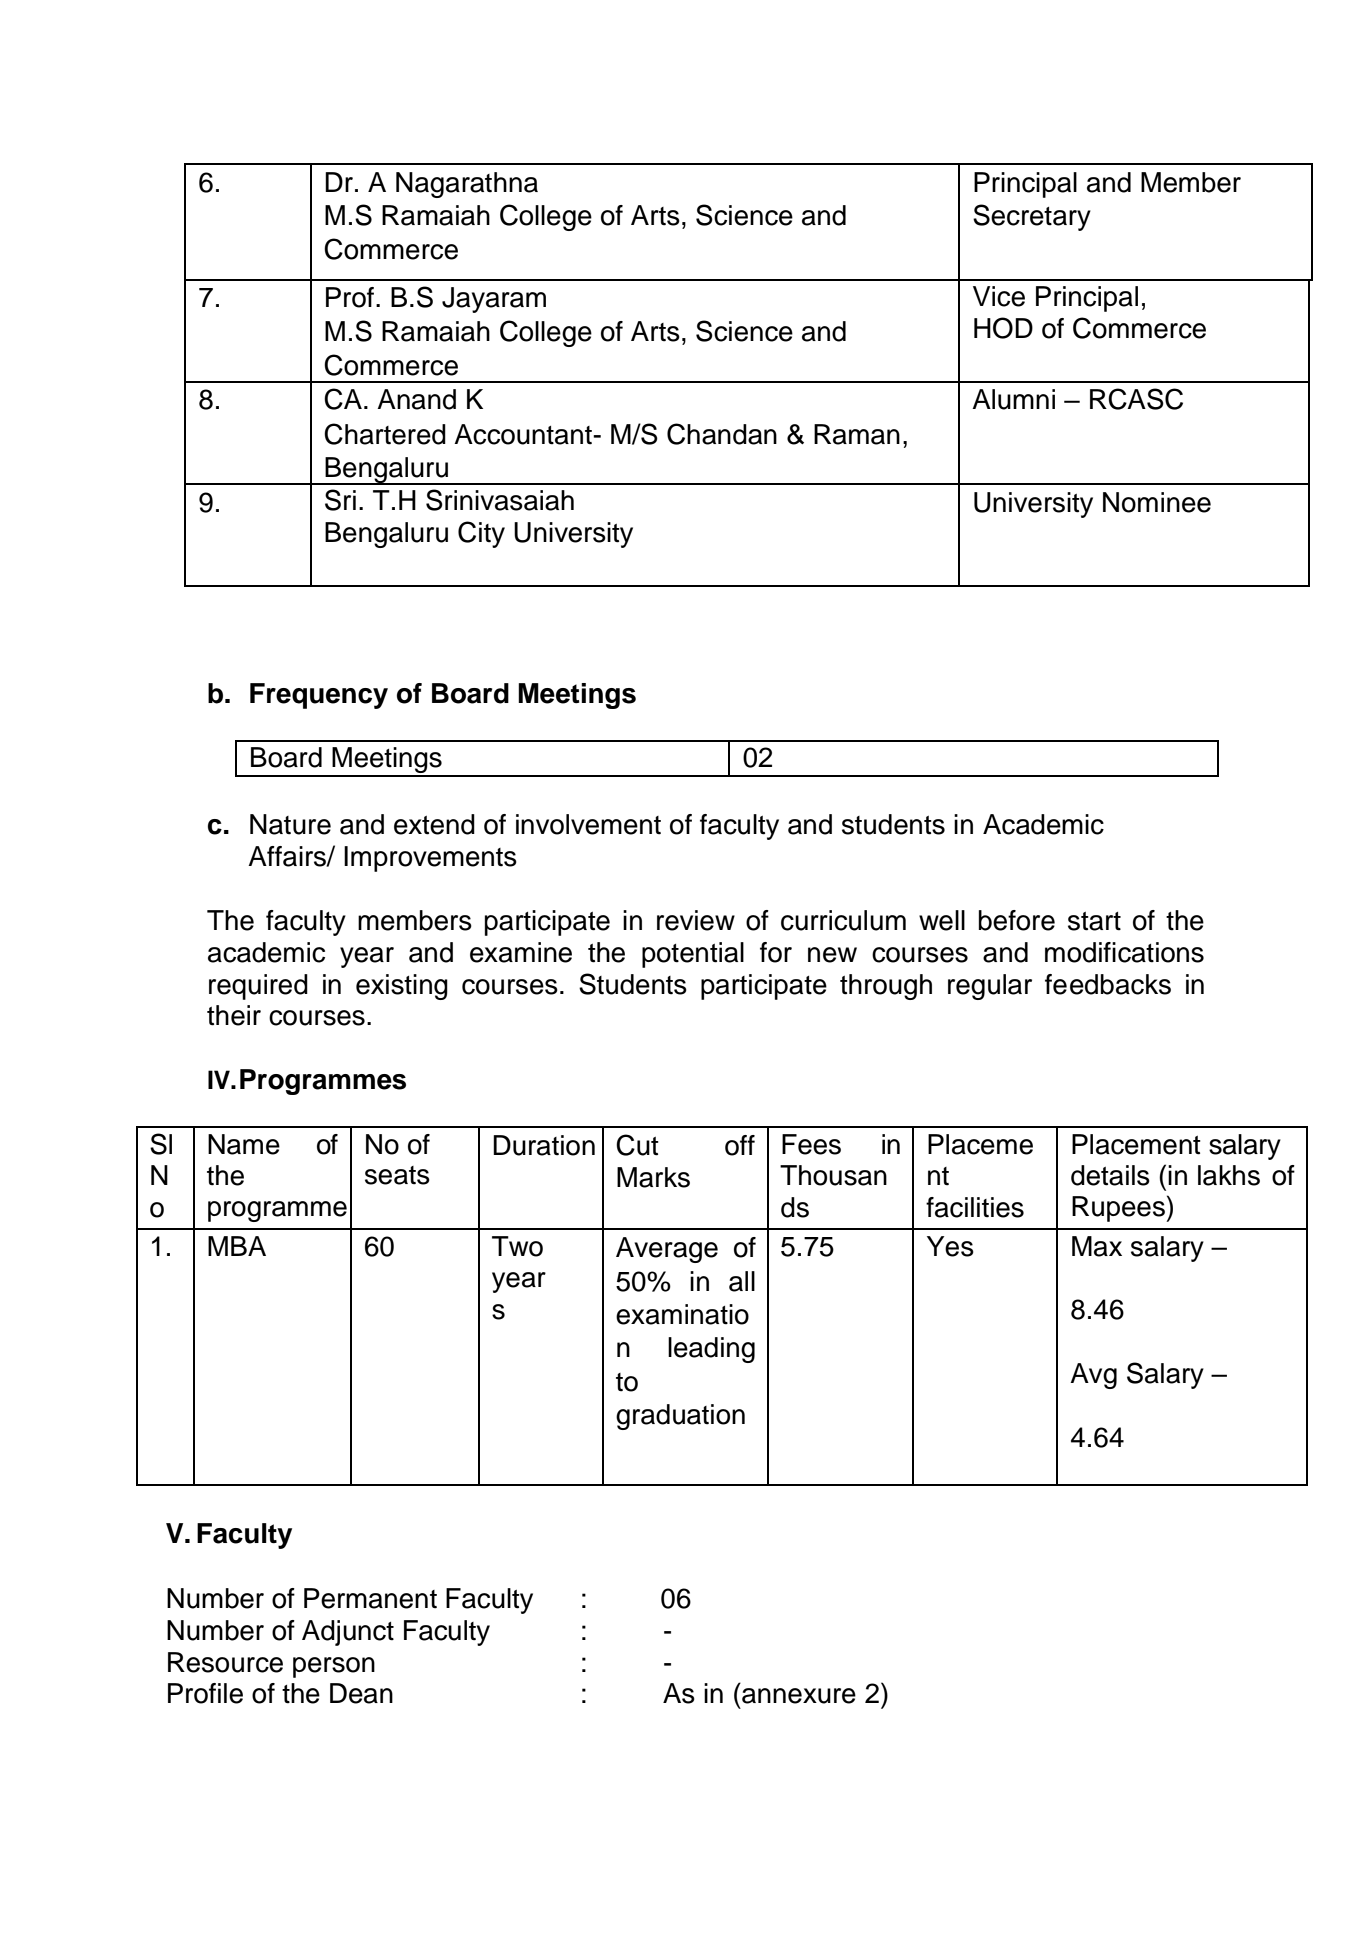 The width and height of the page is (1371, 1938). What do you see at coordinates (481, 534) in the page?
I see `City` at bounding box center [481, 534].
